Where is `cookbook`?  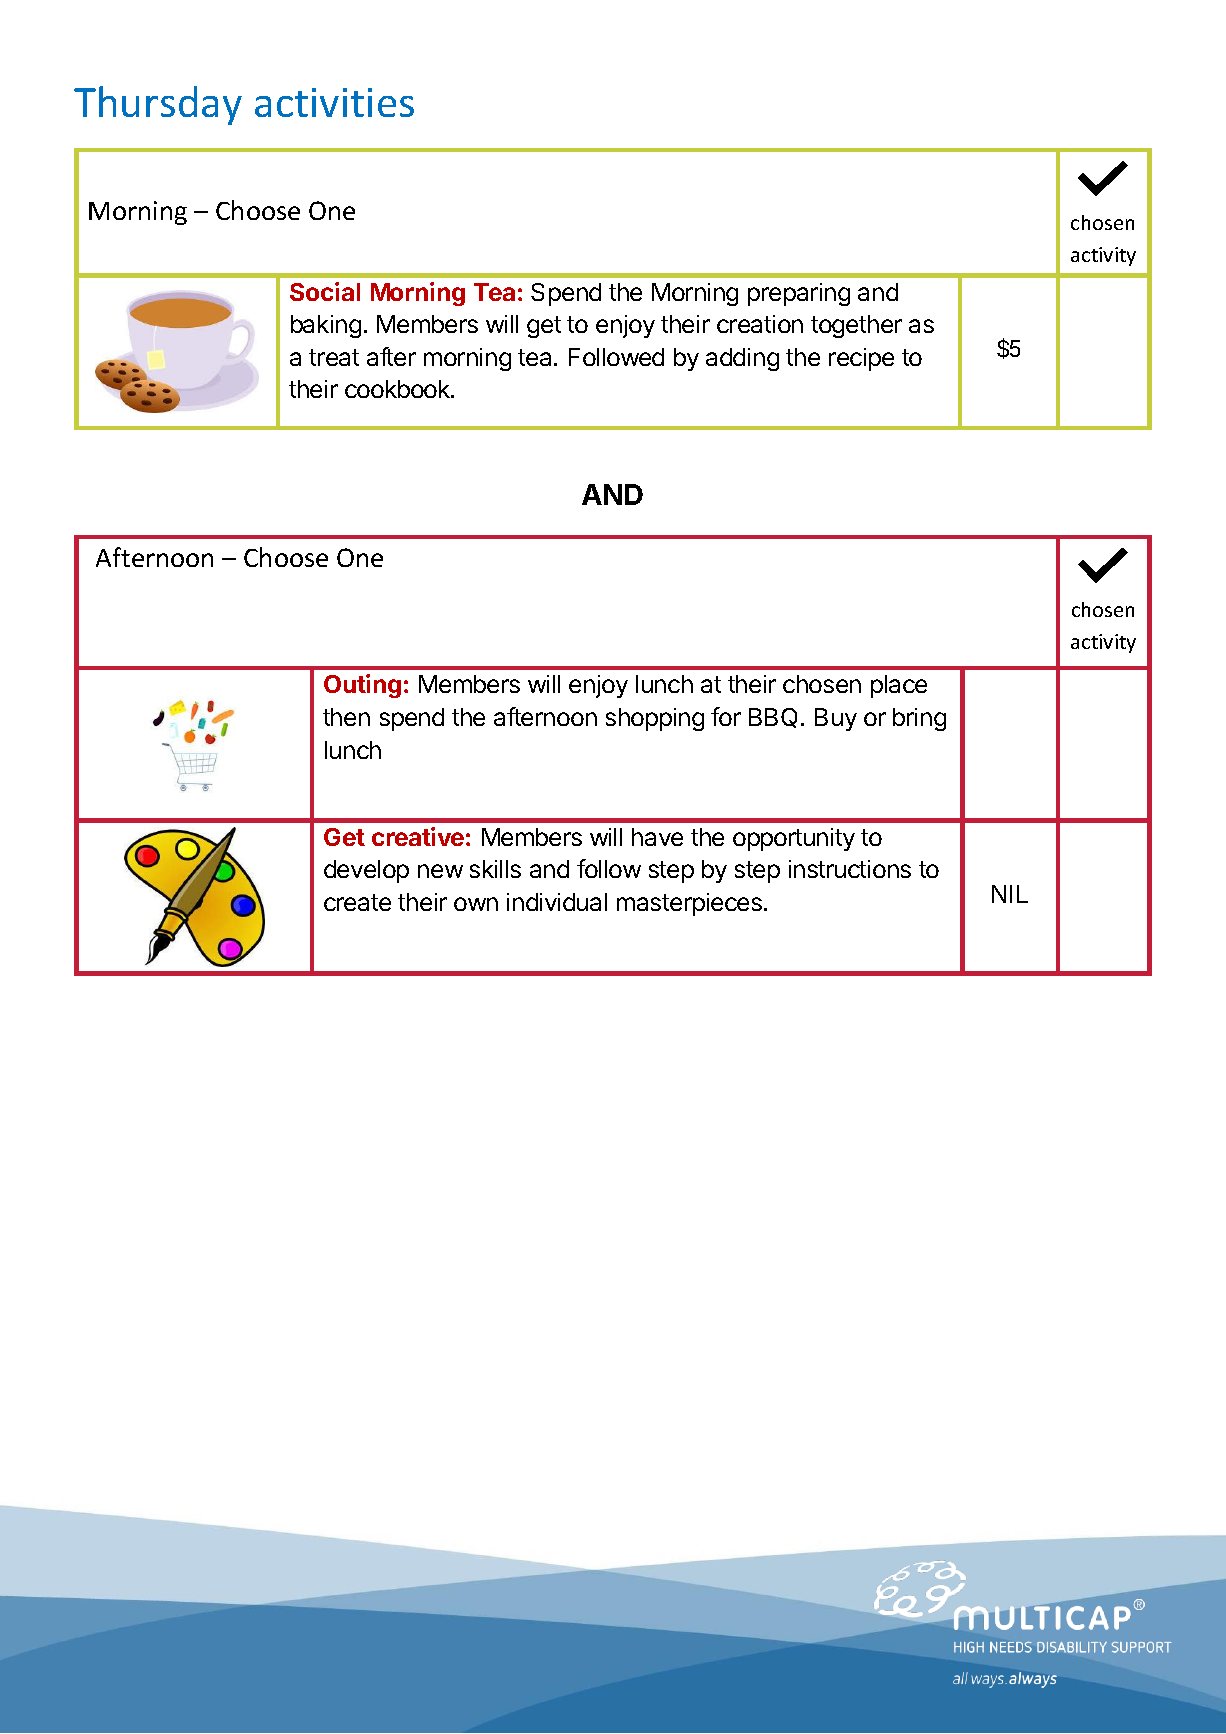
cookbook is located at coordinates (398, 389).
